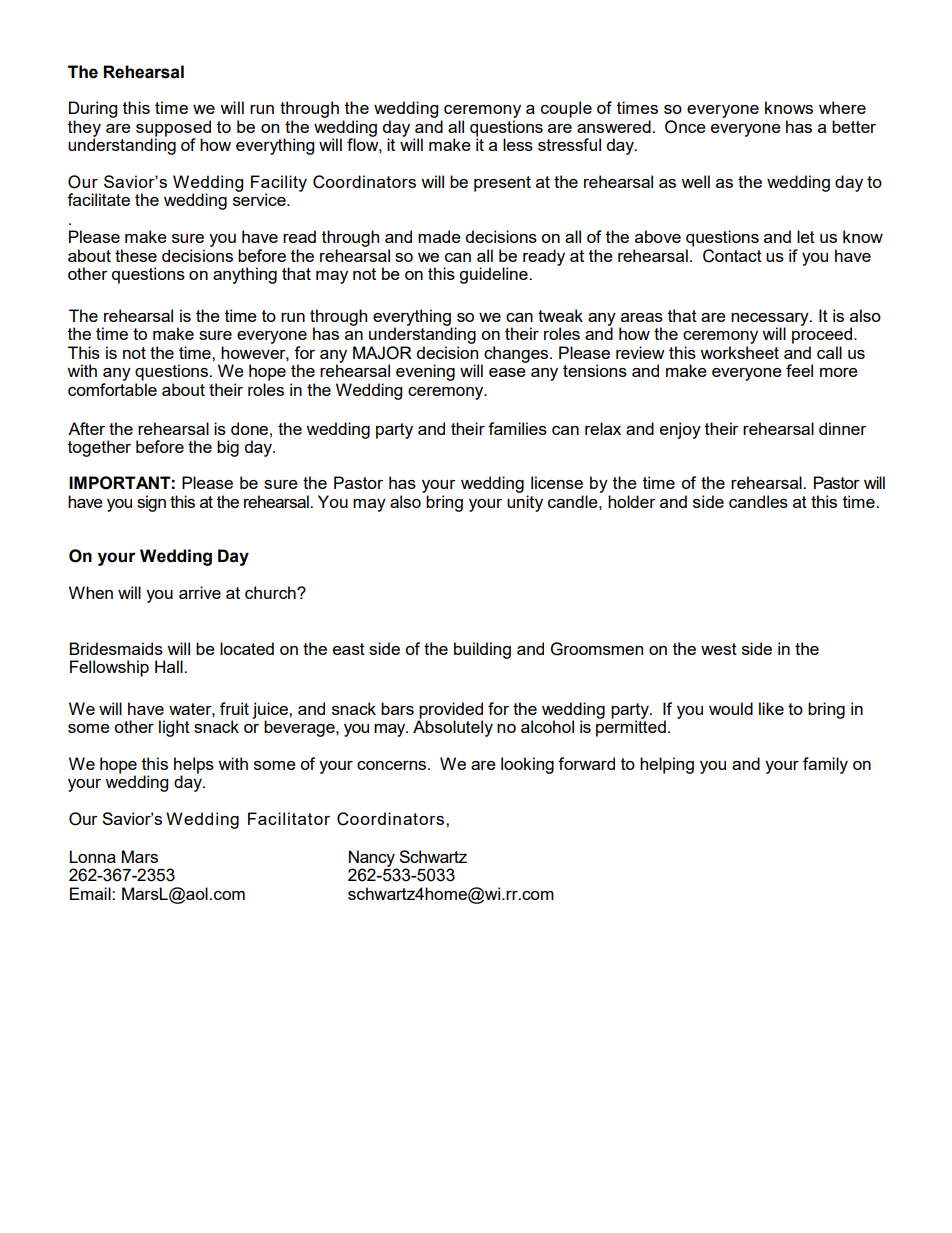 Image resolution: width=952 pixels, height=1233 pixels. I want to click on unity, so click(525, 503).
